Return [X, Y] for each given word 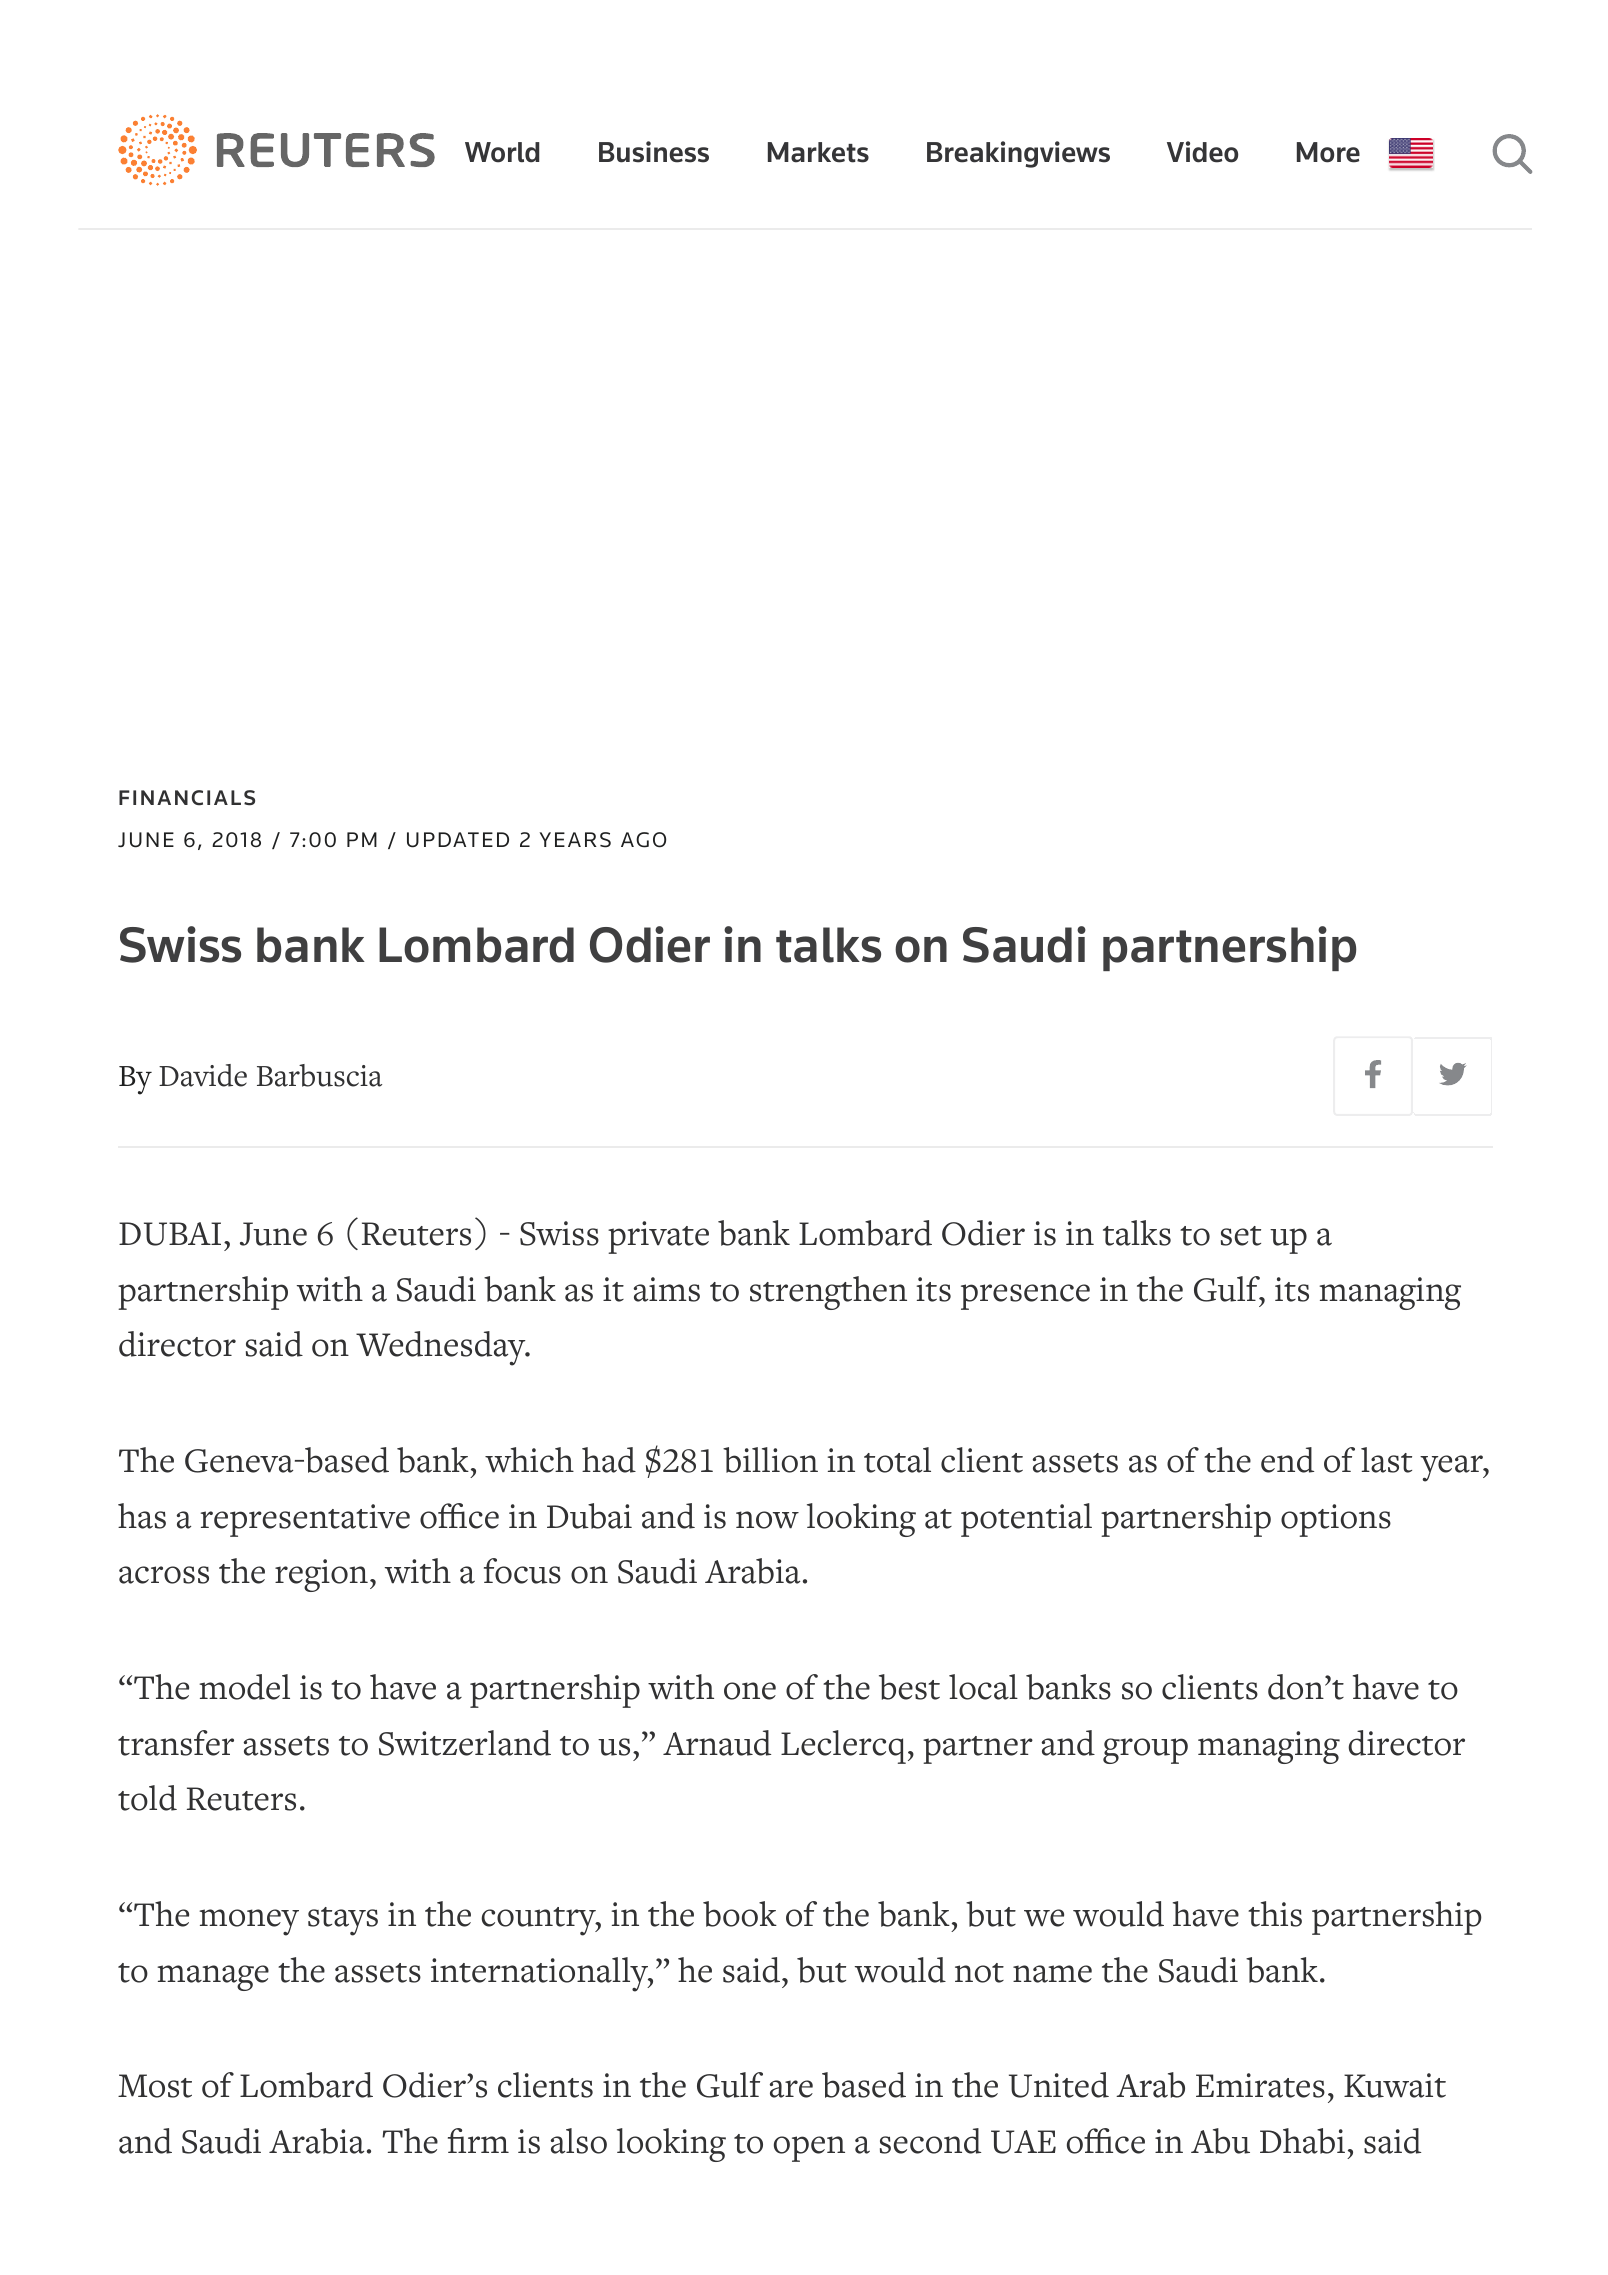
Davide [203, 1075]
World [502, 152]
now [767, 1520]
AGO [643, 840]
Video [1202, 152]
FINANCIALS [187, 798]
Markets [818, 152]
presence [1025, 1297]
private [658, 1237]
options [1336, 1520]
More [1328, 152]
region [321, 1575]
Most [155, 2086]
